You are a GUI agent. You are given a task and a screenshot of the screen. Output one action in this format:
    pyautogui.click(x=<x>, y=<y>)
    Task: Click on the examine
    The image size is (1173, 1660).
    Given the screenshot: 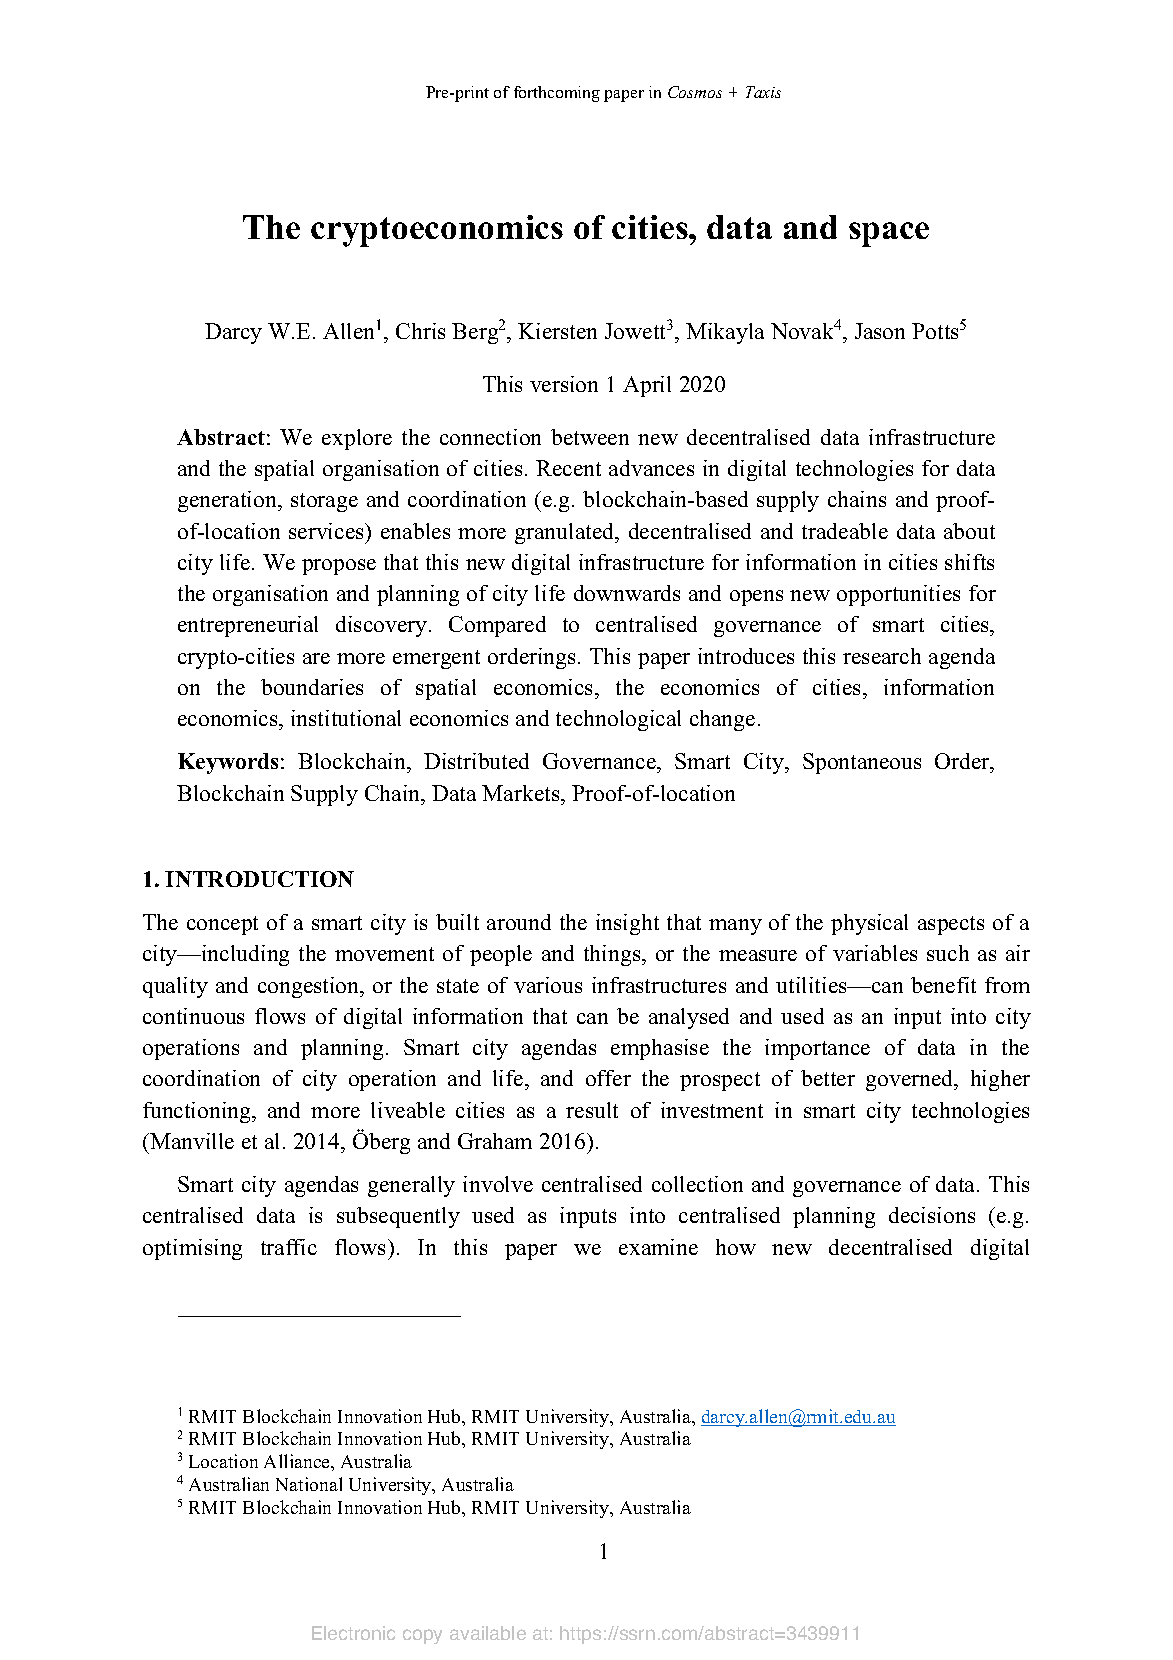 What is the action you would take?
    pyautogui.click(x=658, y=1247)
